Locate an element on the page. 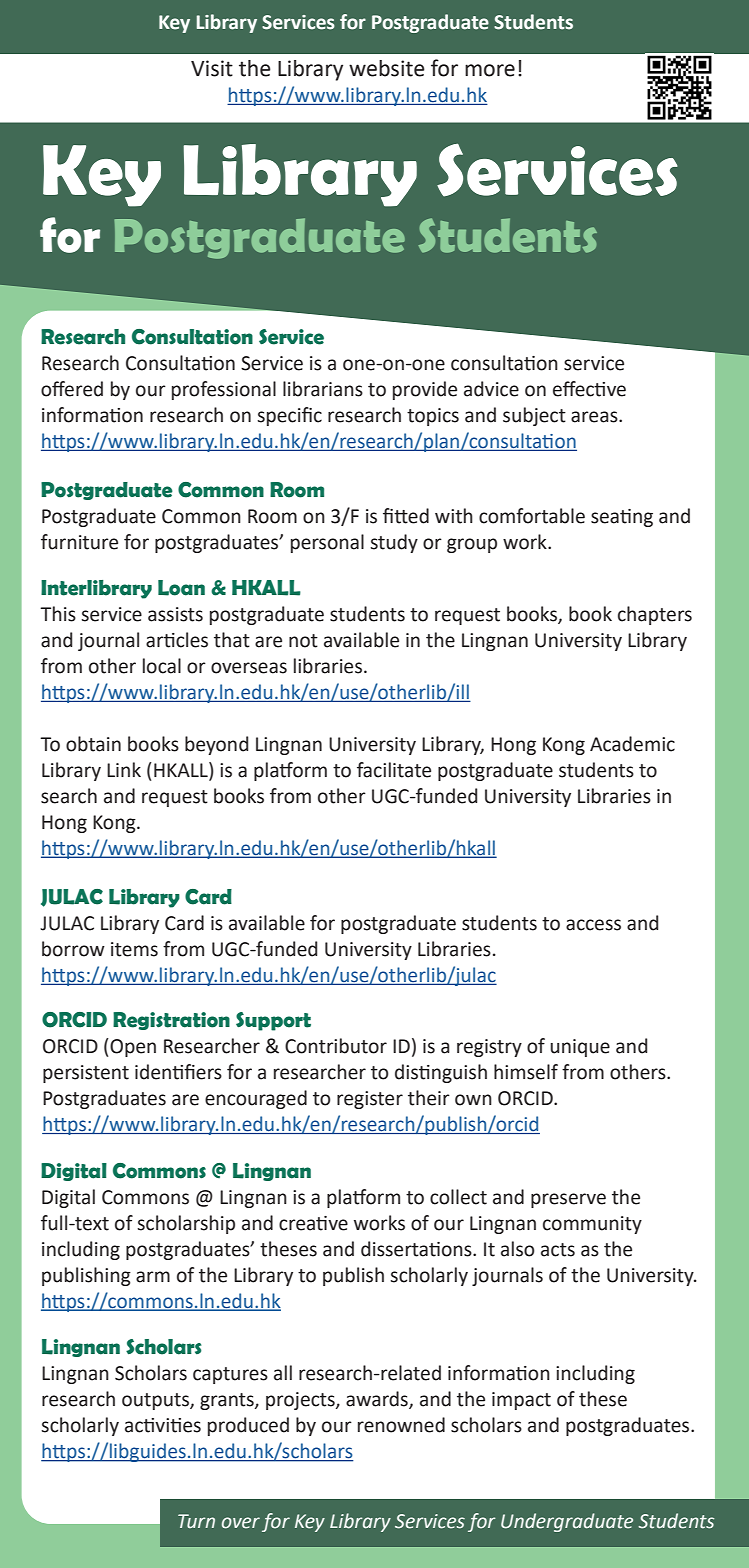 Image resolution: width=749 pixels, height=1568 pixels. offered is located at coordinates (72, 389).
